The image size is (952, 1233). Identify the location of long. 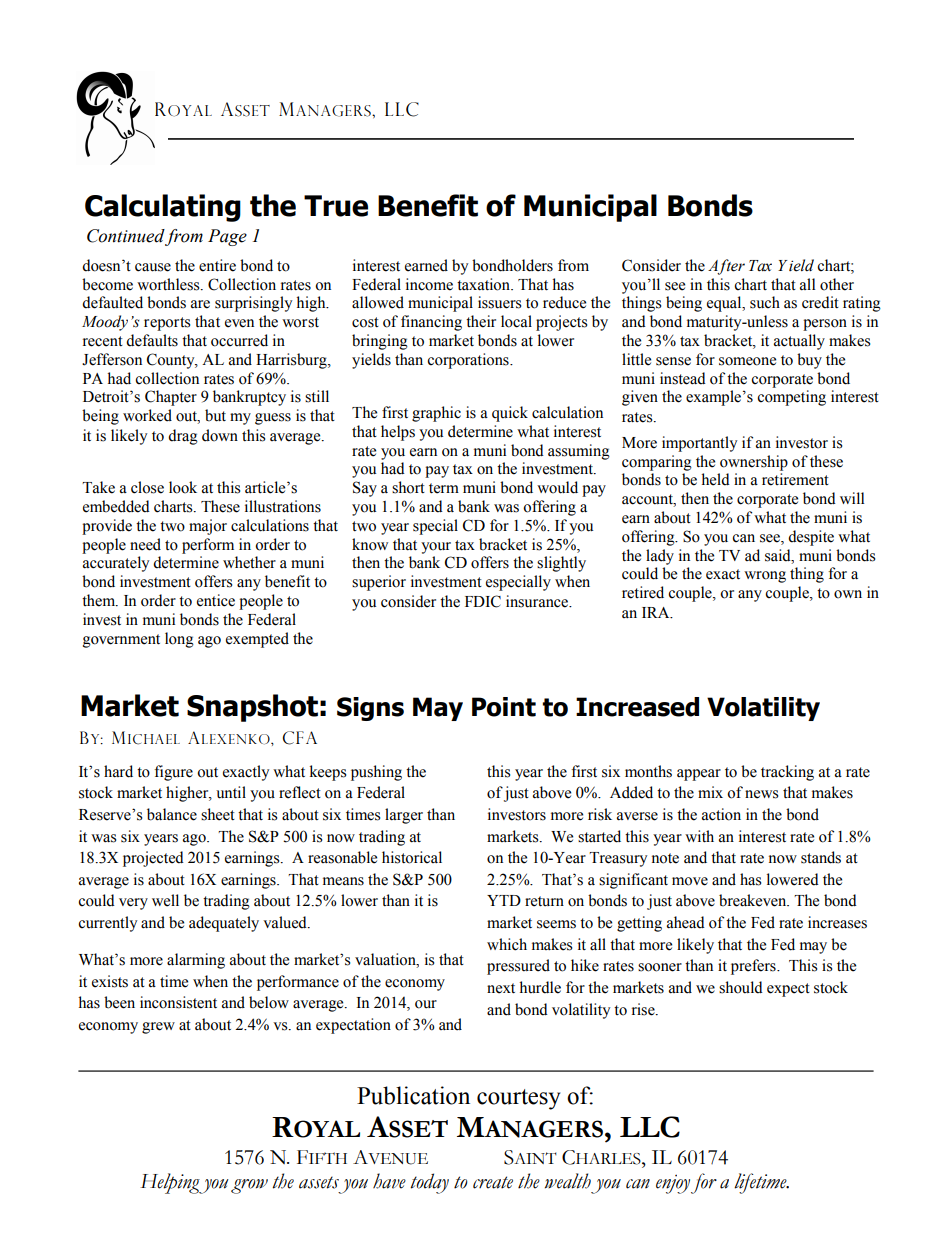
(179, 640).
